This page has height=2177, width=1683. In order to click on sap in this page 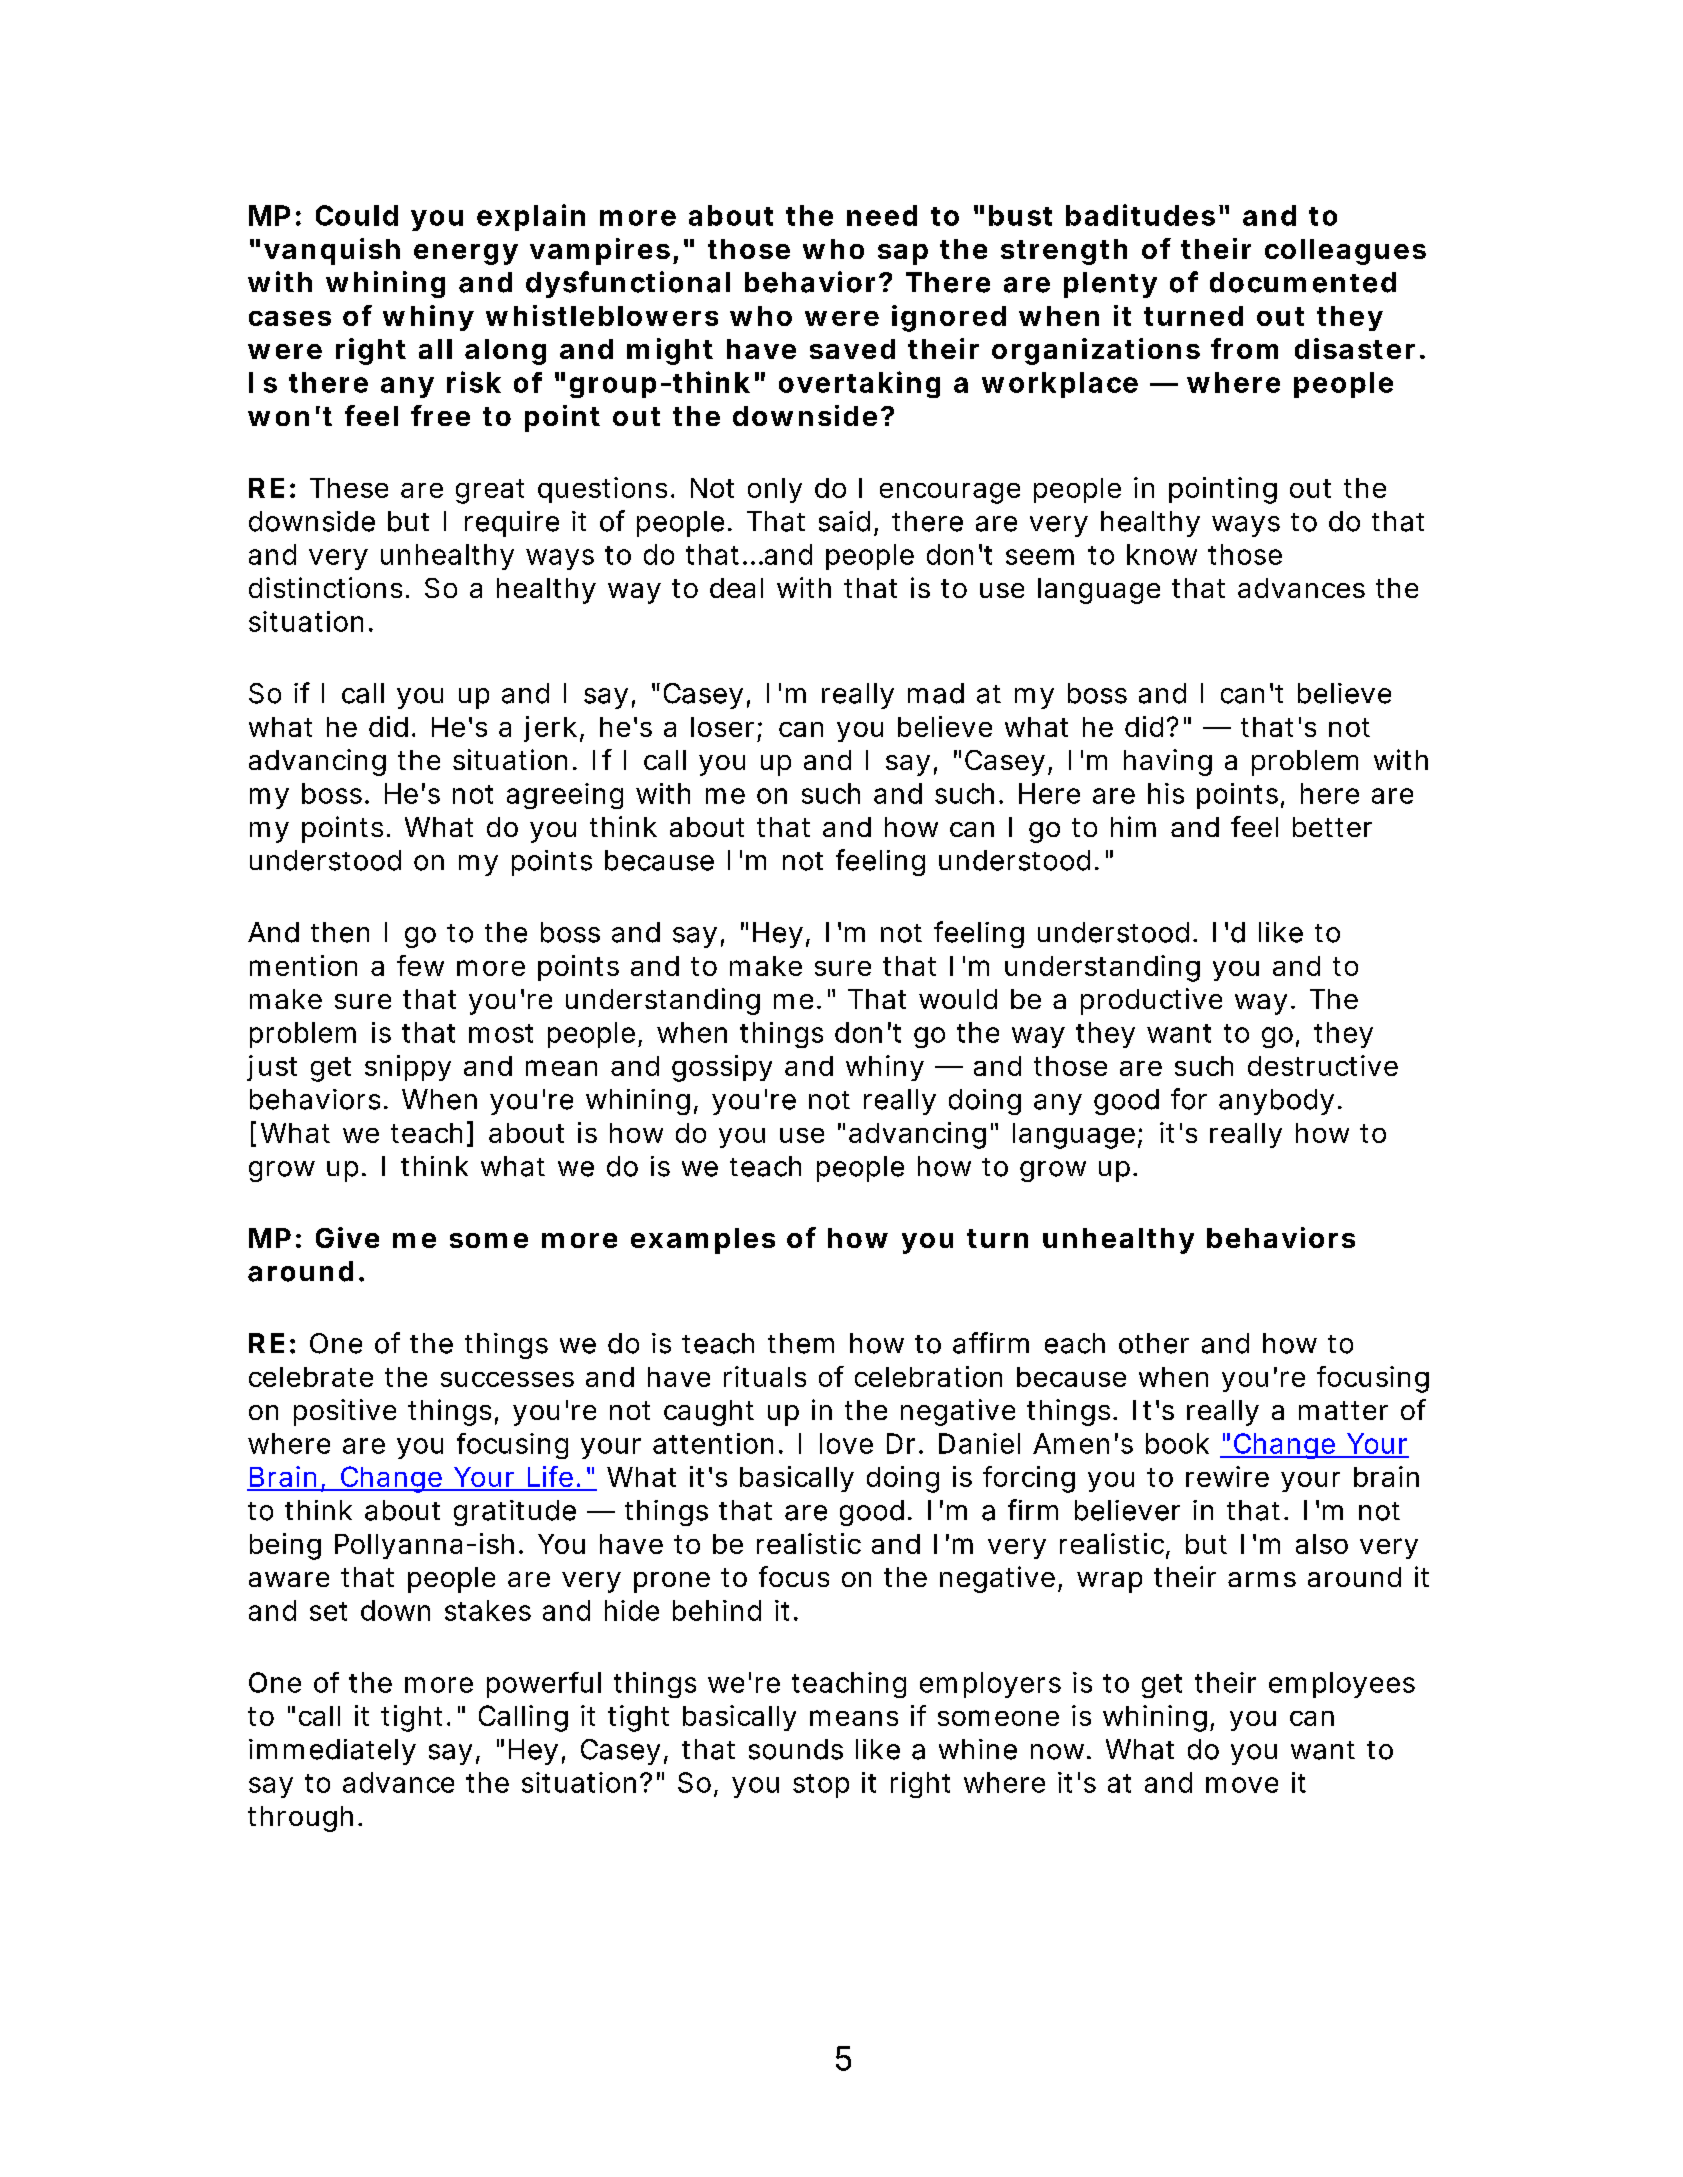, I will do `click(903, 254)`.
